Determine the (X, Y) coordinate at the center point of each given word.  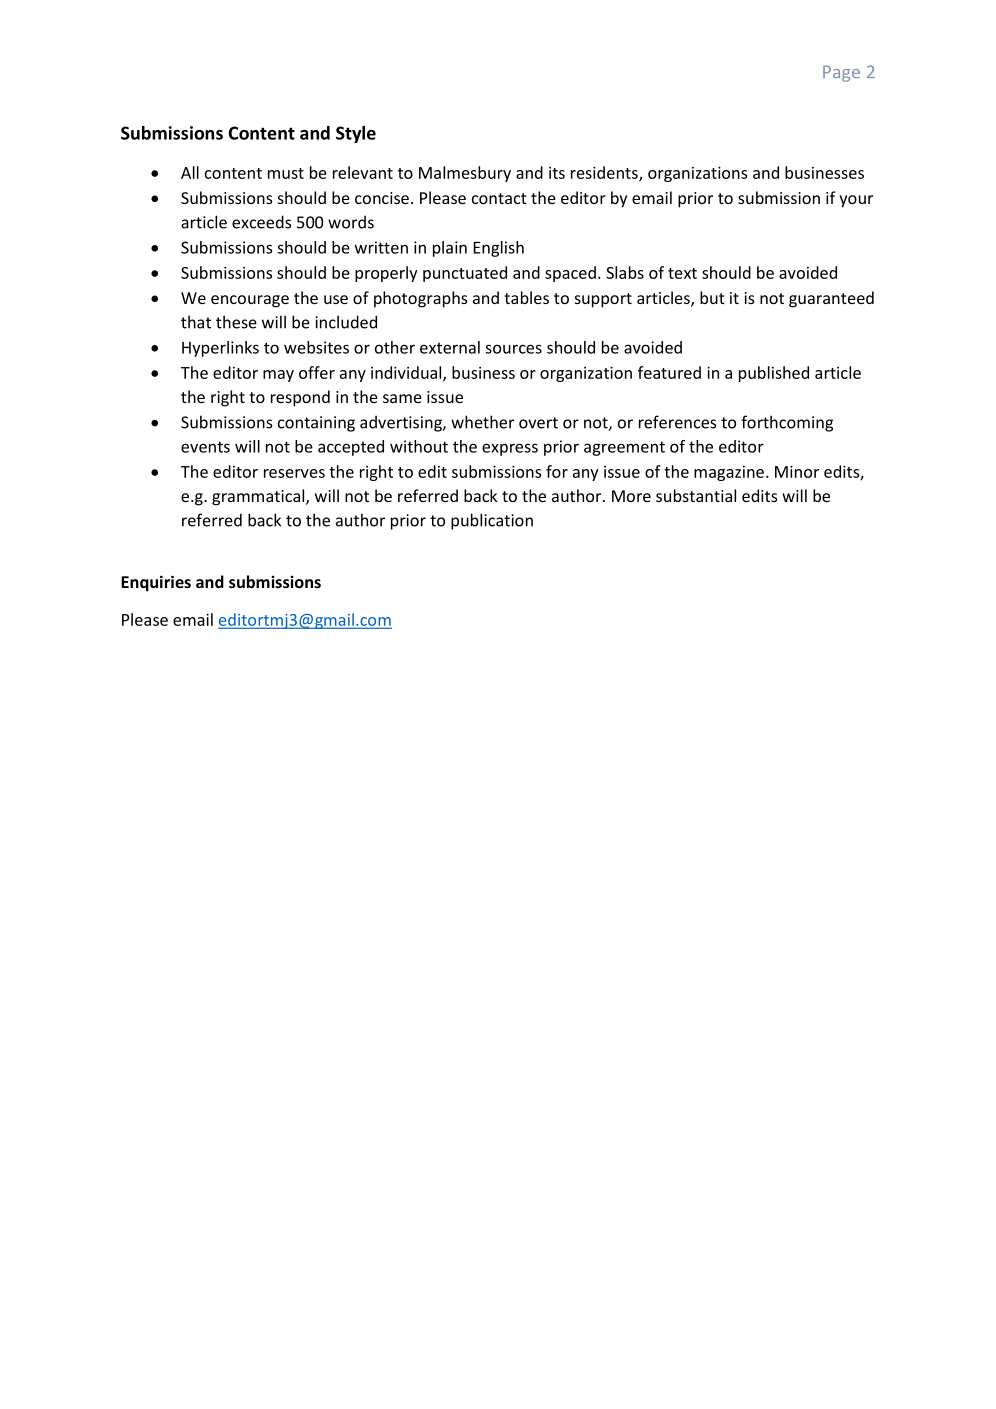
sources (513, 349)
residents (605, 173)
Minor (797, 472)
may (278, 376)
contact (499, 198)
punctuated (465, 274)
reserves (294, 473)
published (774, 374)
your (856, 201)
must (286, 173)
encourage (250, 301)
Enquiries (156, 583)
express (510, 449)
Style (356, 134)
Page (841, 74)
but (712, 297)
